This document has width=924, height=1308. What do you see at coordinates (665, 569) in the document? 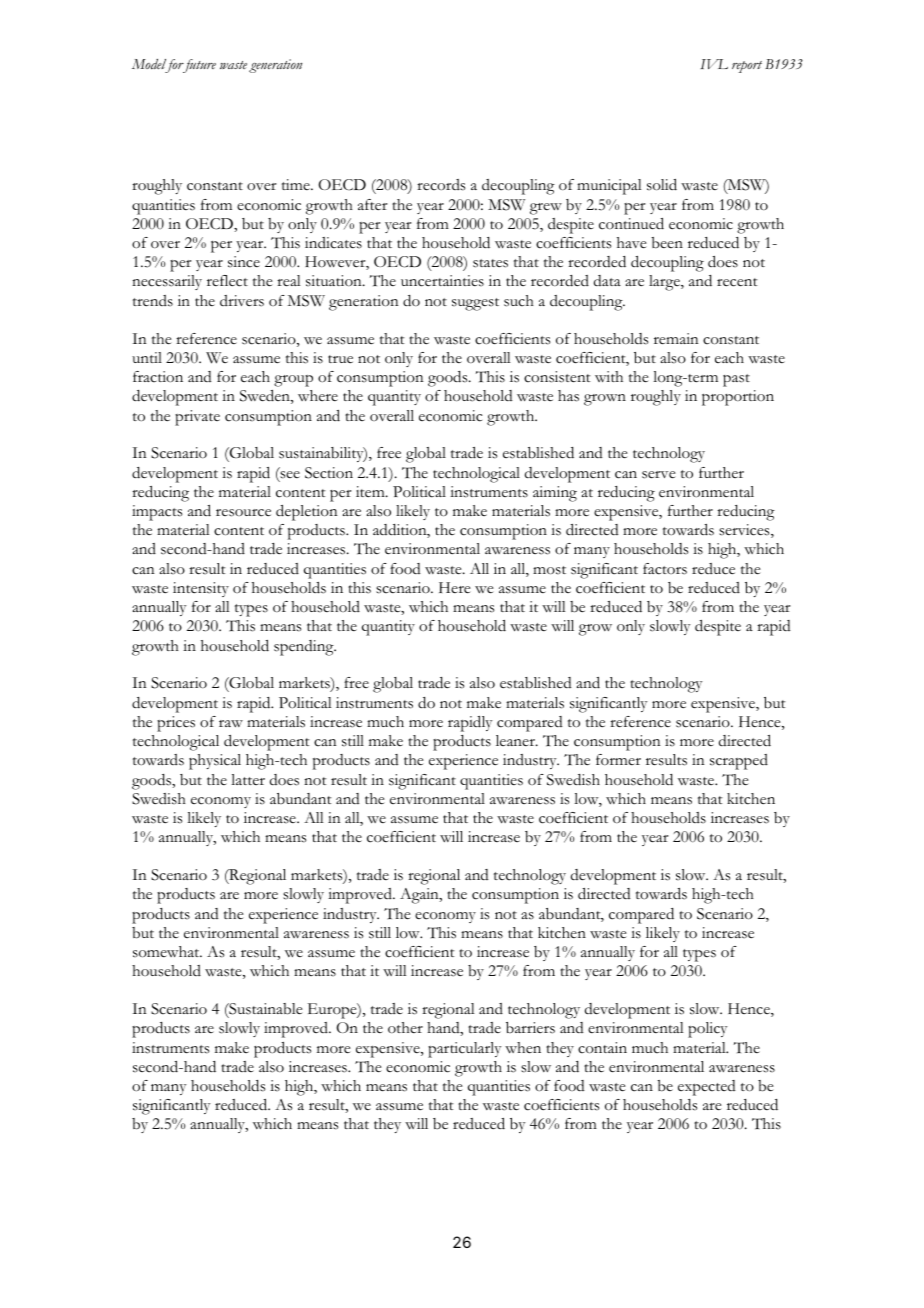
I see `factors` at bounding box center [665, 569].
